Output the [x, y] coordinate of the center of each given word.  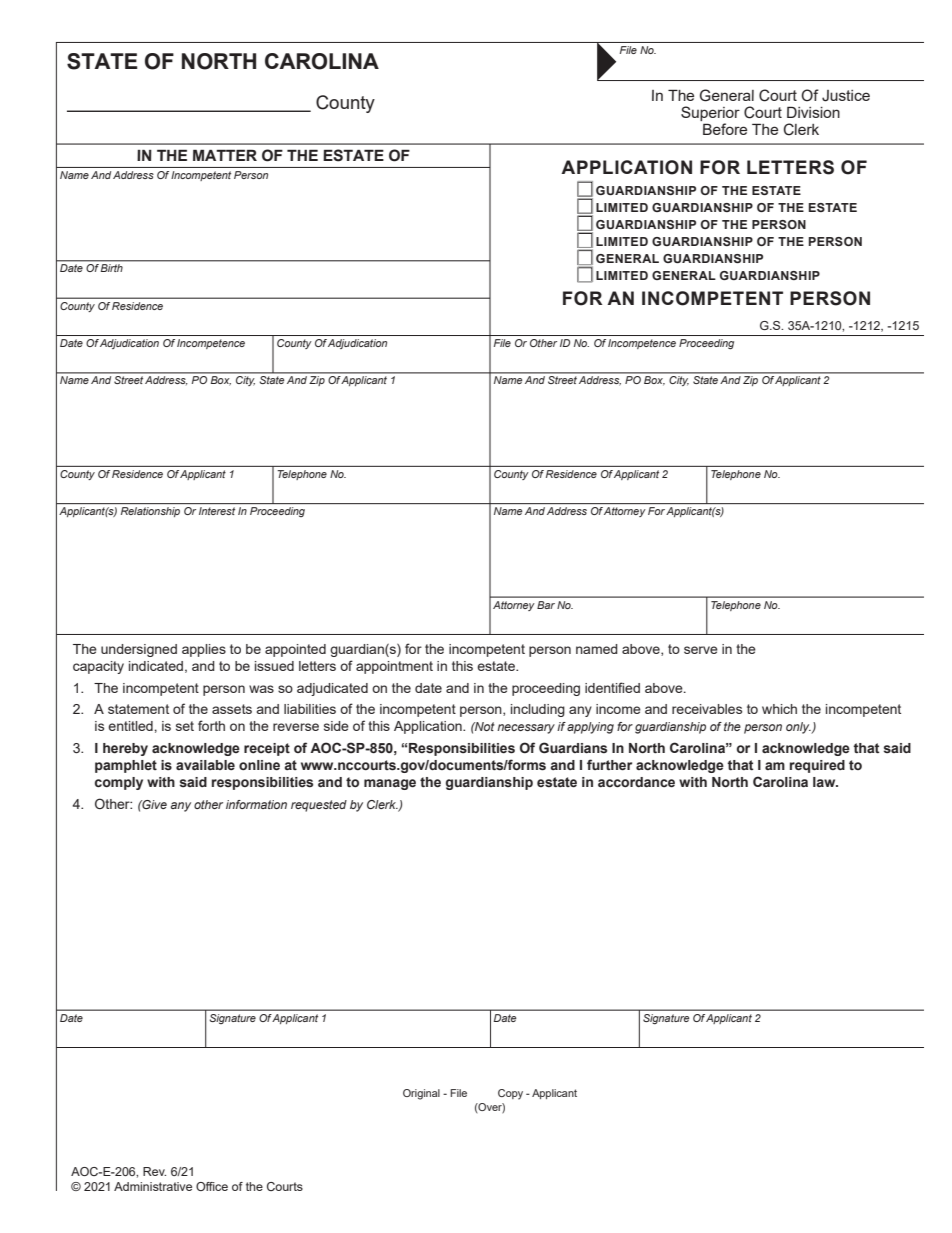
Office [212, 1186]
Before [725, 129]
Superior [710, 115]
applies [204, 650]
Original [421, 1094]
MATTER [225, 155]
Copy [510, 1094]
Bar [546, 605]
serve [701, 650]
